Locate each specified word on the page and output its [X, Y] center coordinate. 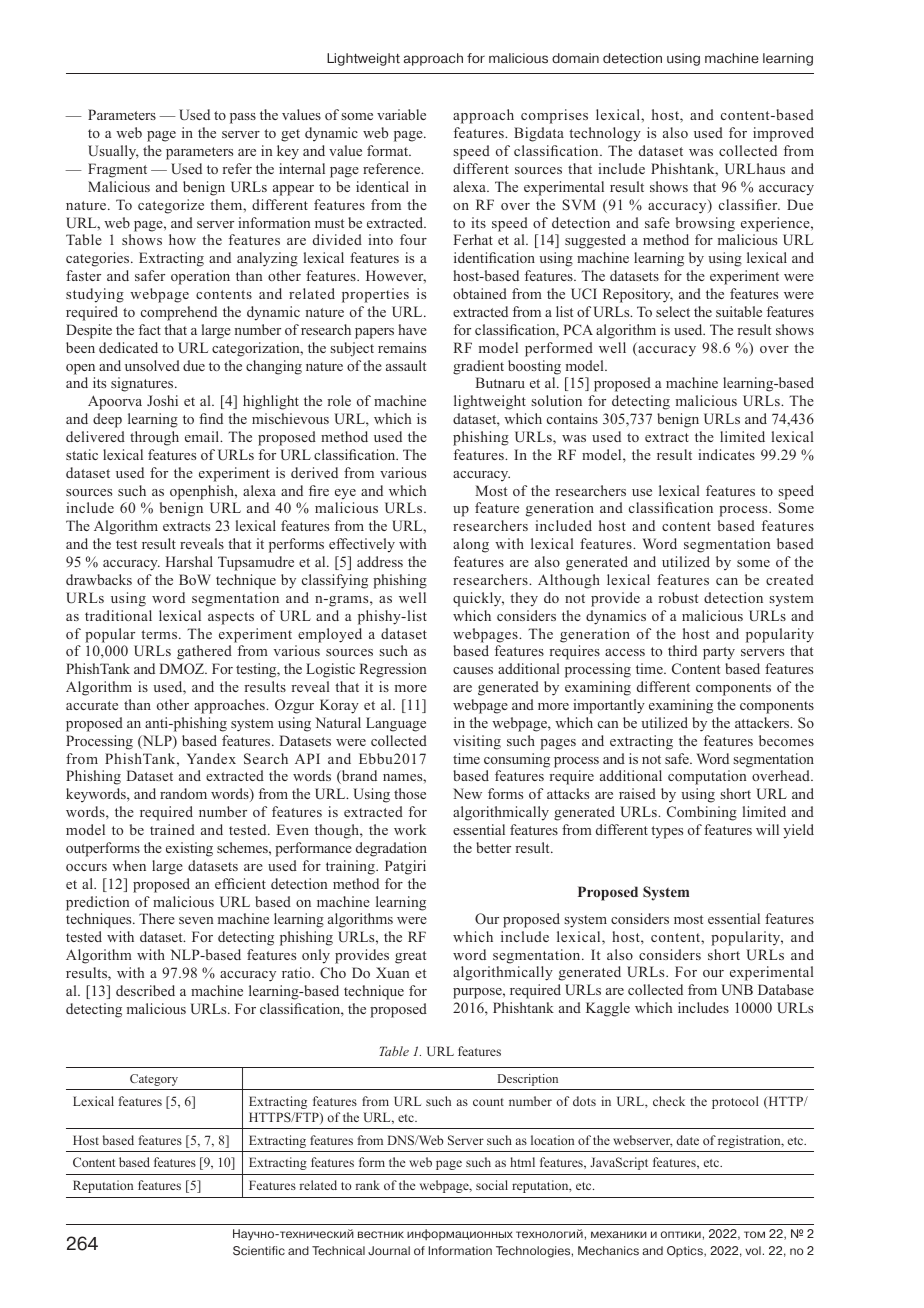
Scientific [259, 1251]
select [673, 311]
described [145, 990]
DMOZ [183, 669]
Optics [686, 1251]
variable [401, 114]
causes [473, 670]
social [492, 1185]
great [410, 957]
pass [243, 118]
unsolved [152, 365]
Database [786, 989]
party [719, 653]
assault [406, 365]
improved [783, 134]
